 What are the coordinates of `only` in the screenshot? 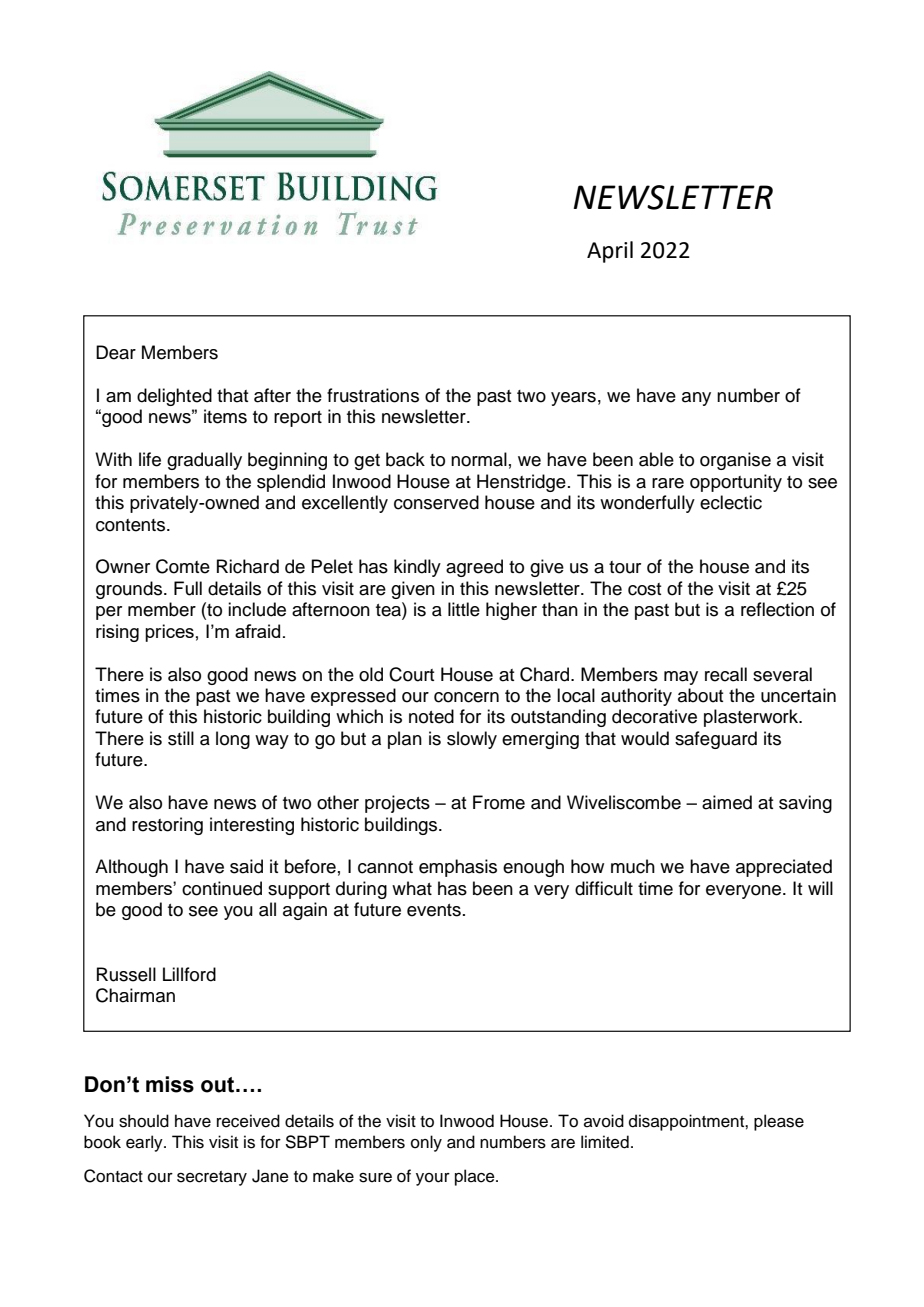 It's located at (426, 1143).
